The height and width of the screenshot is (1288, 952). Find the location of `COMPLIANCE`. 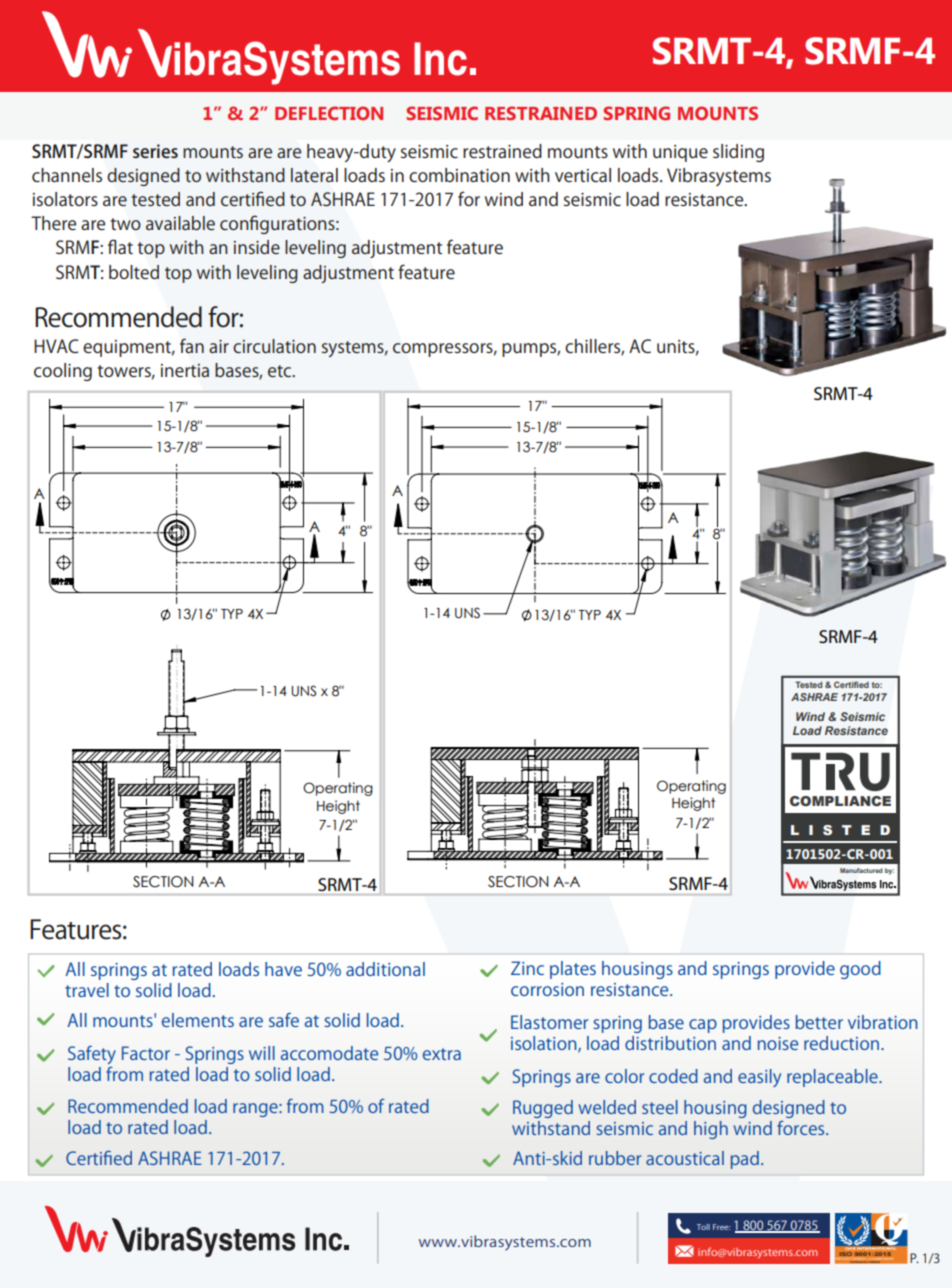

COMPLIANCE is located at coordinates (840, 801).
